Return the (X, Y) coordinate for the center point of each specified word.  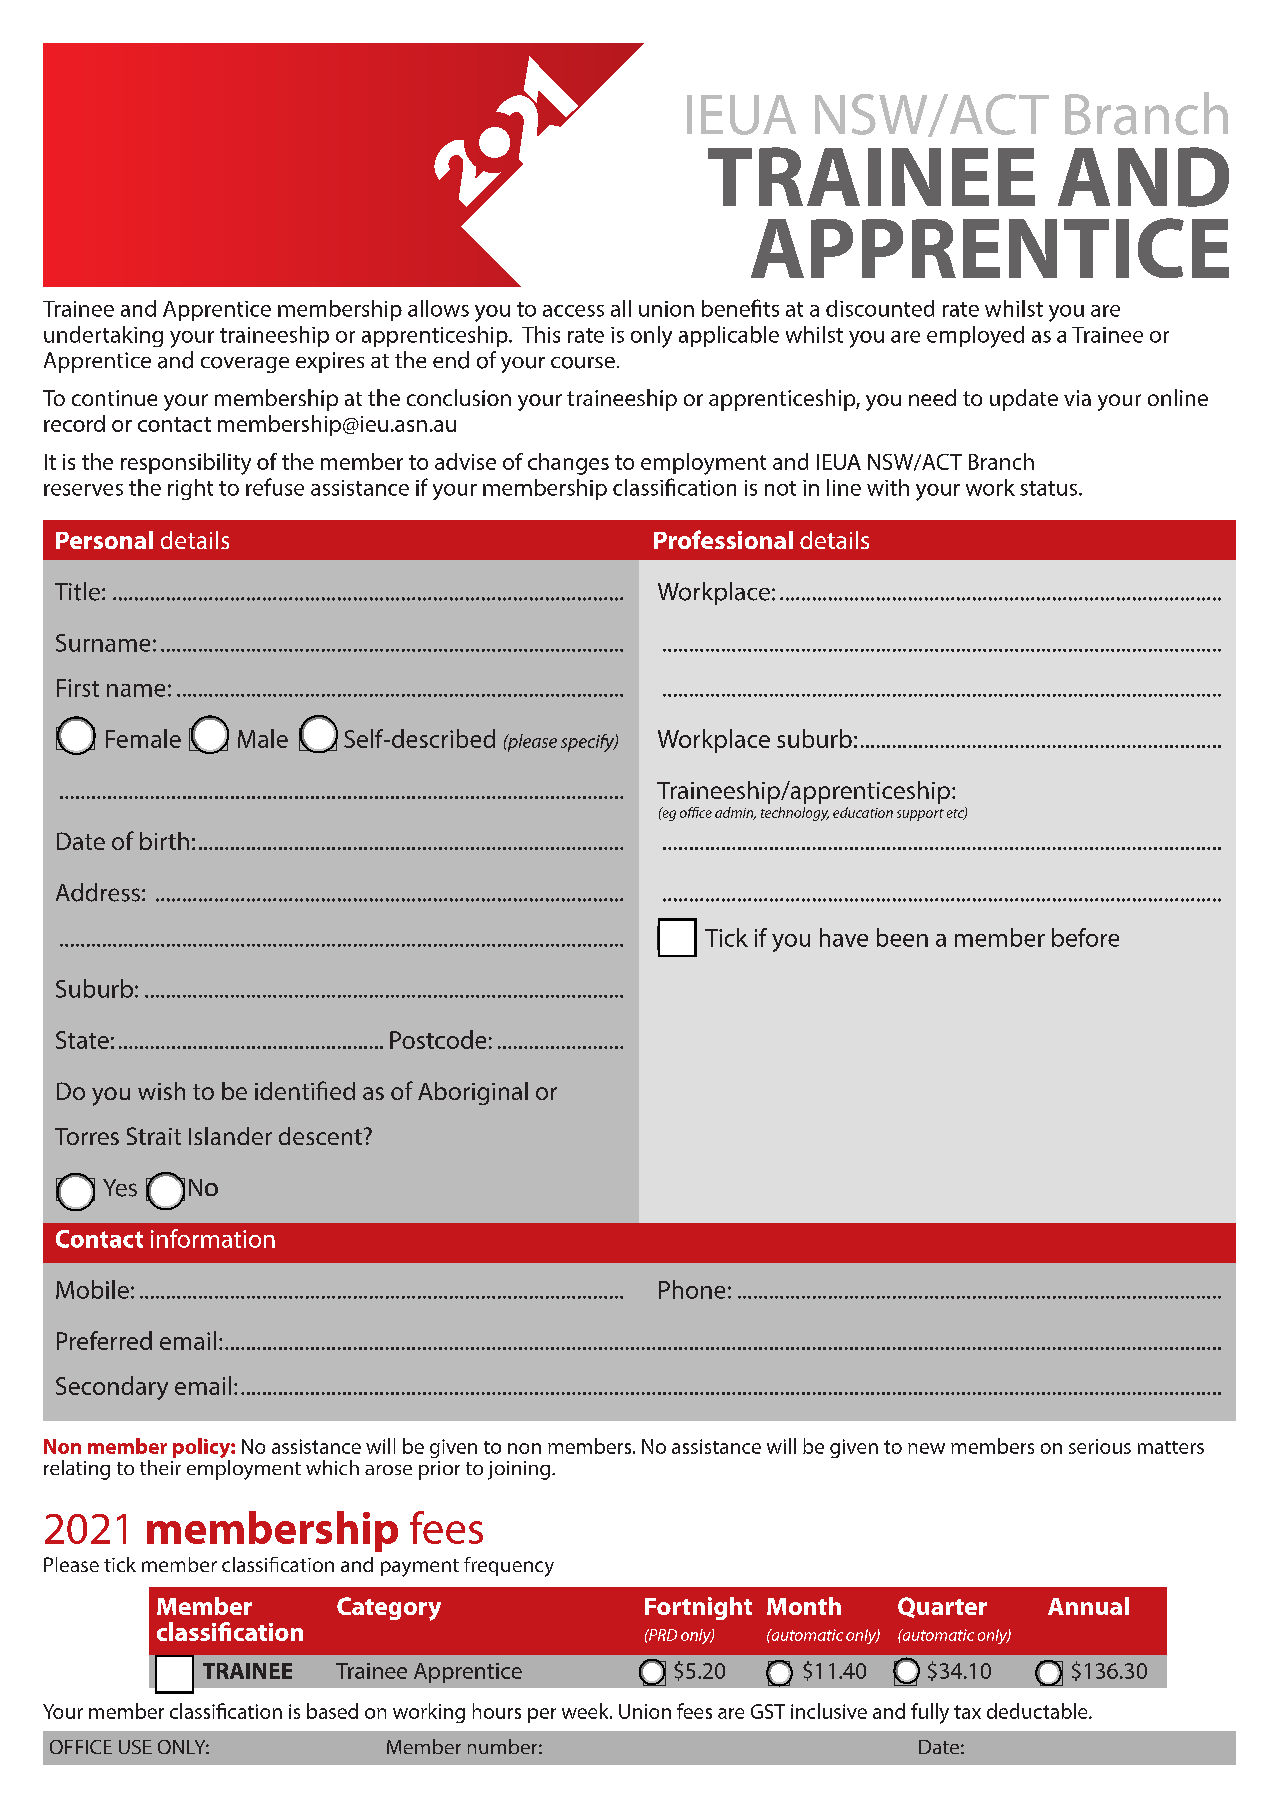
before (1085, 937)
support (920, 815)
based (332, 1711)
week (586, 1711)
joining (520, 1470)
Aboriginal (473, 1093)
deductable (1038, 1711)
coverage (245, 365)
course (583, 363)
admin (735, 813)
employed (975, 337)
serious (1100, 1446)
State (82, 1040)
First (78, 688)
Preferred (104, 1340)
